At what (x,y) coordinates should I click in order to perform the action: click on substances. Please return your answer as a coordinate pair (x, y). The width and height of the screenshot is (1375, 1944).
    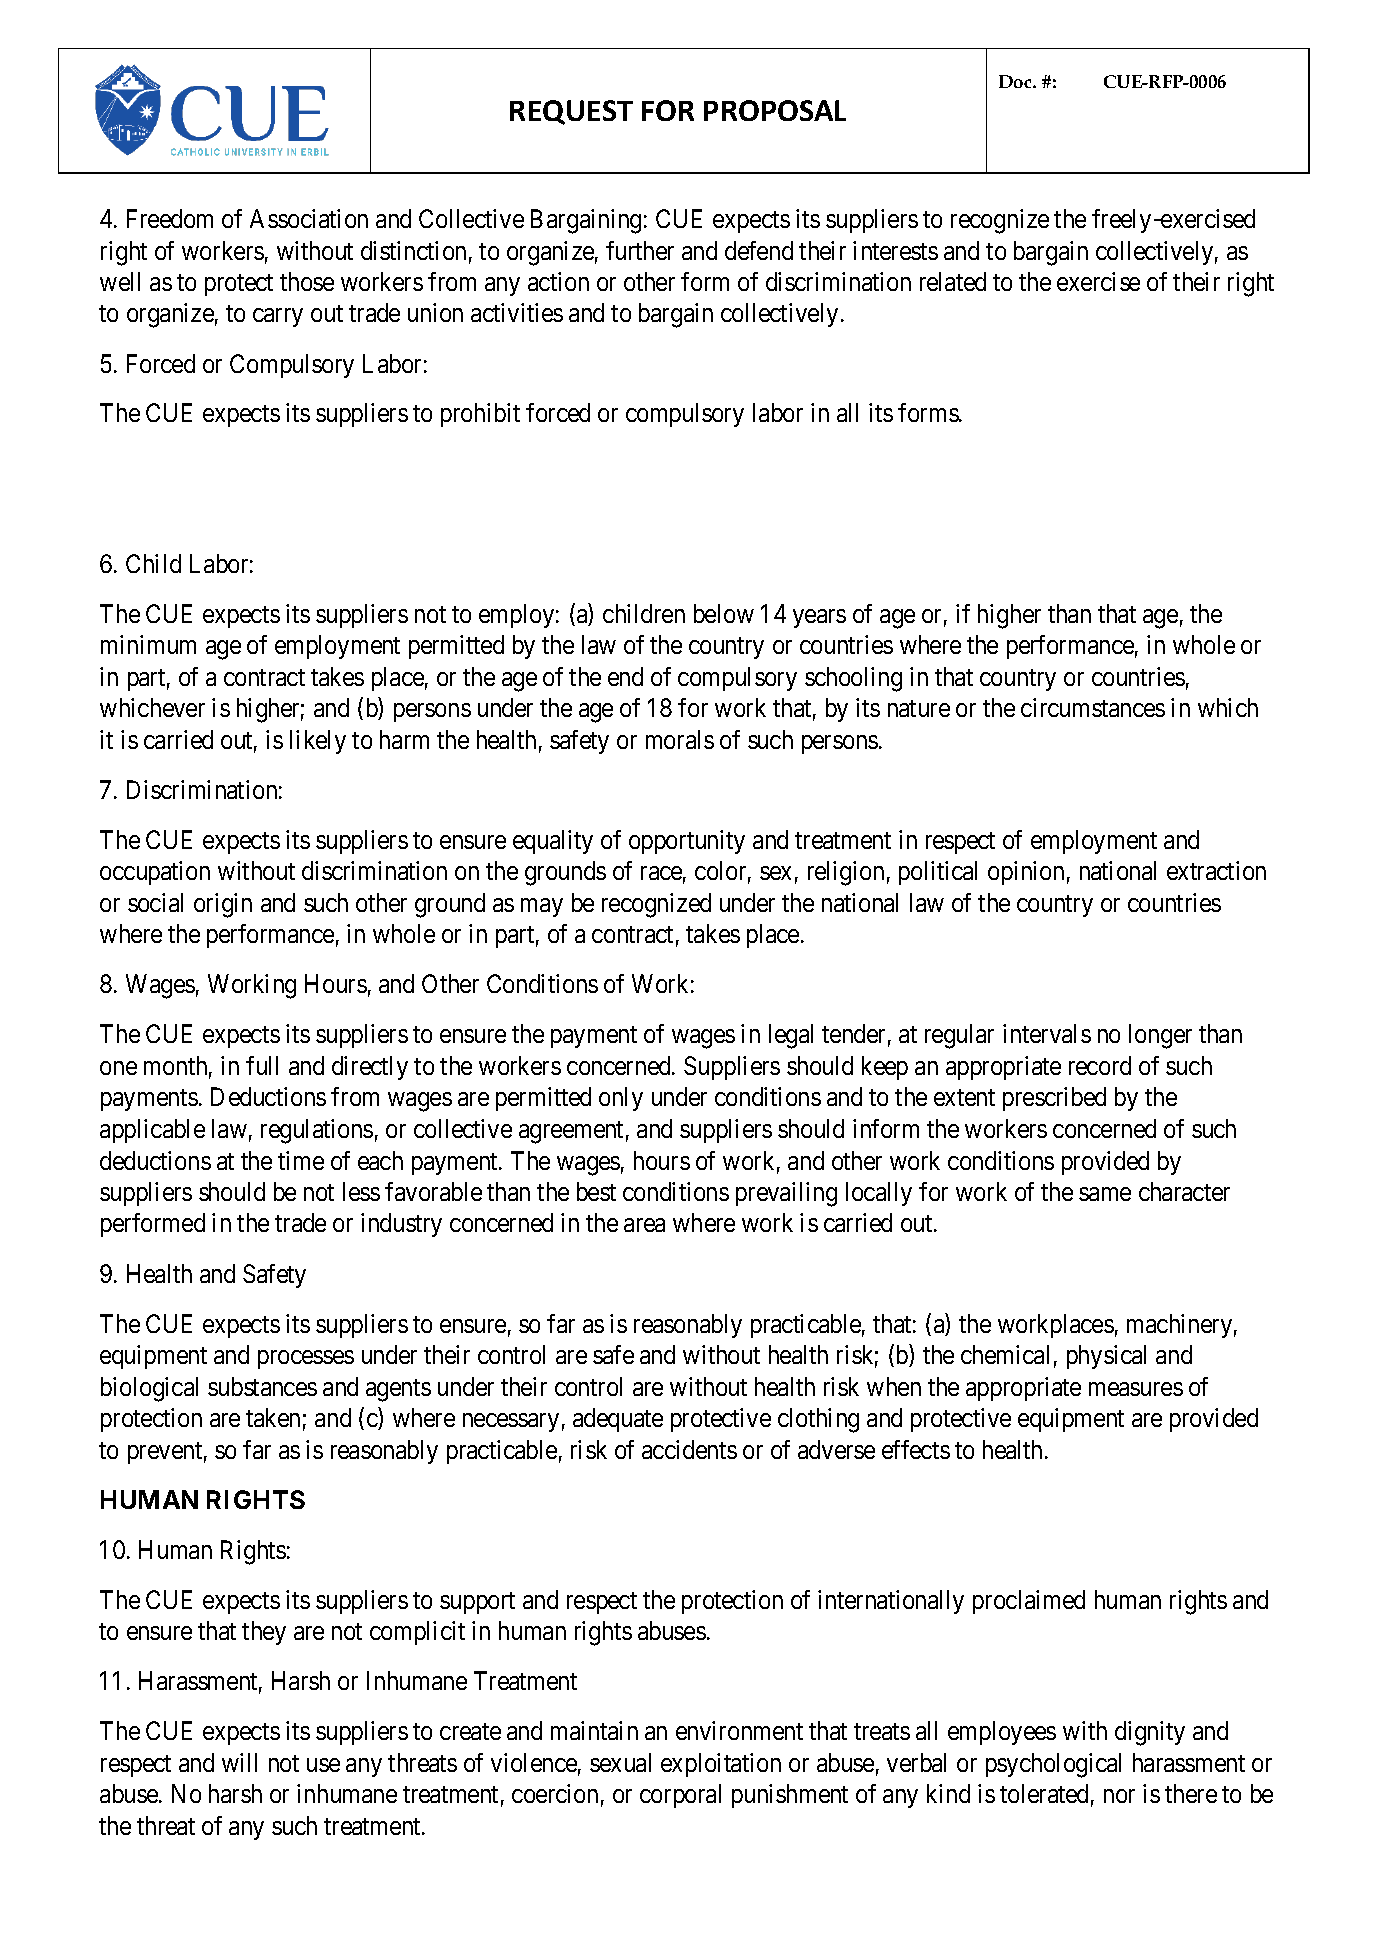
    Looking at the image, I should click on (262, 1386).
